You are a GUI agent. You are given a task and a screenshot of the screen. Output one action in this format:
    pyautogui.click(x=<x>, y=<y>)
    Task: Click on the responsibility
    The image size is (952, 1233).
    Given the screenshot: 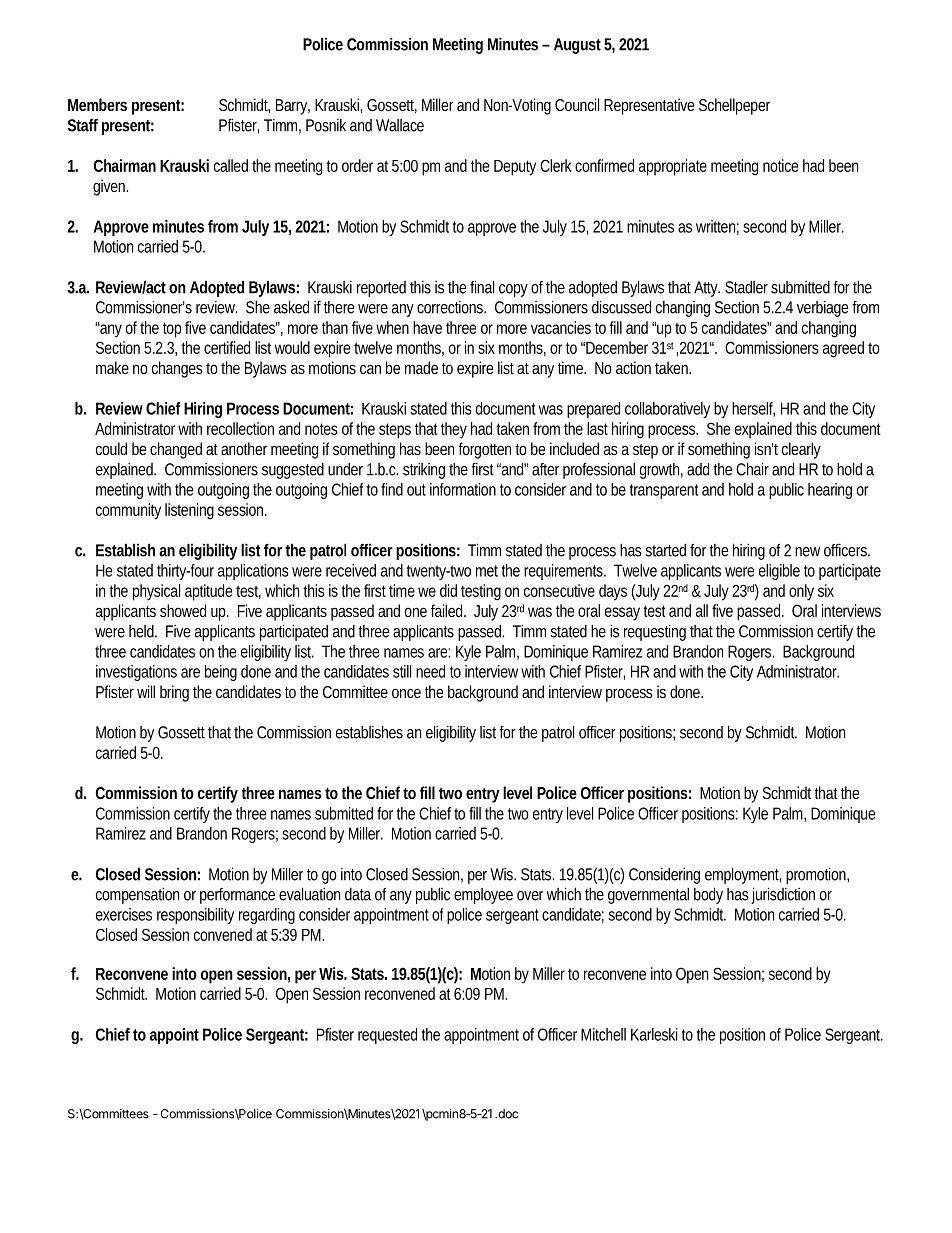 What is the action you would take?
    pyautogui.click(x=195, y=916)
